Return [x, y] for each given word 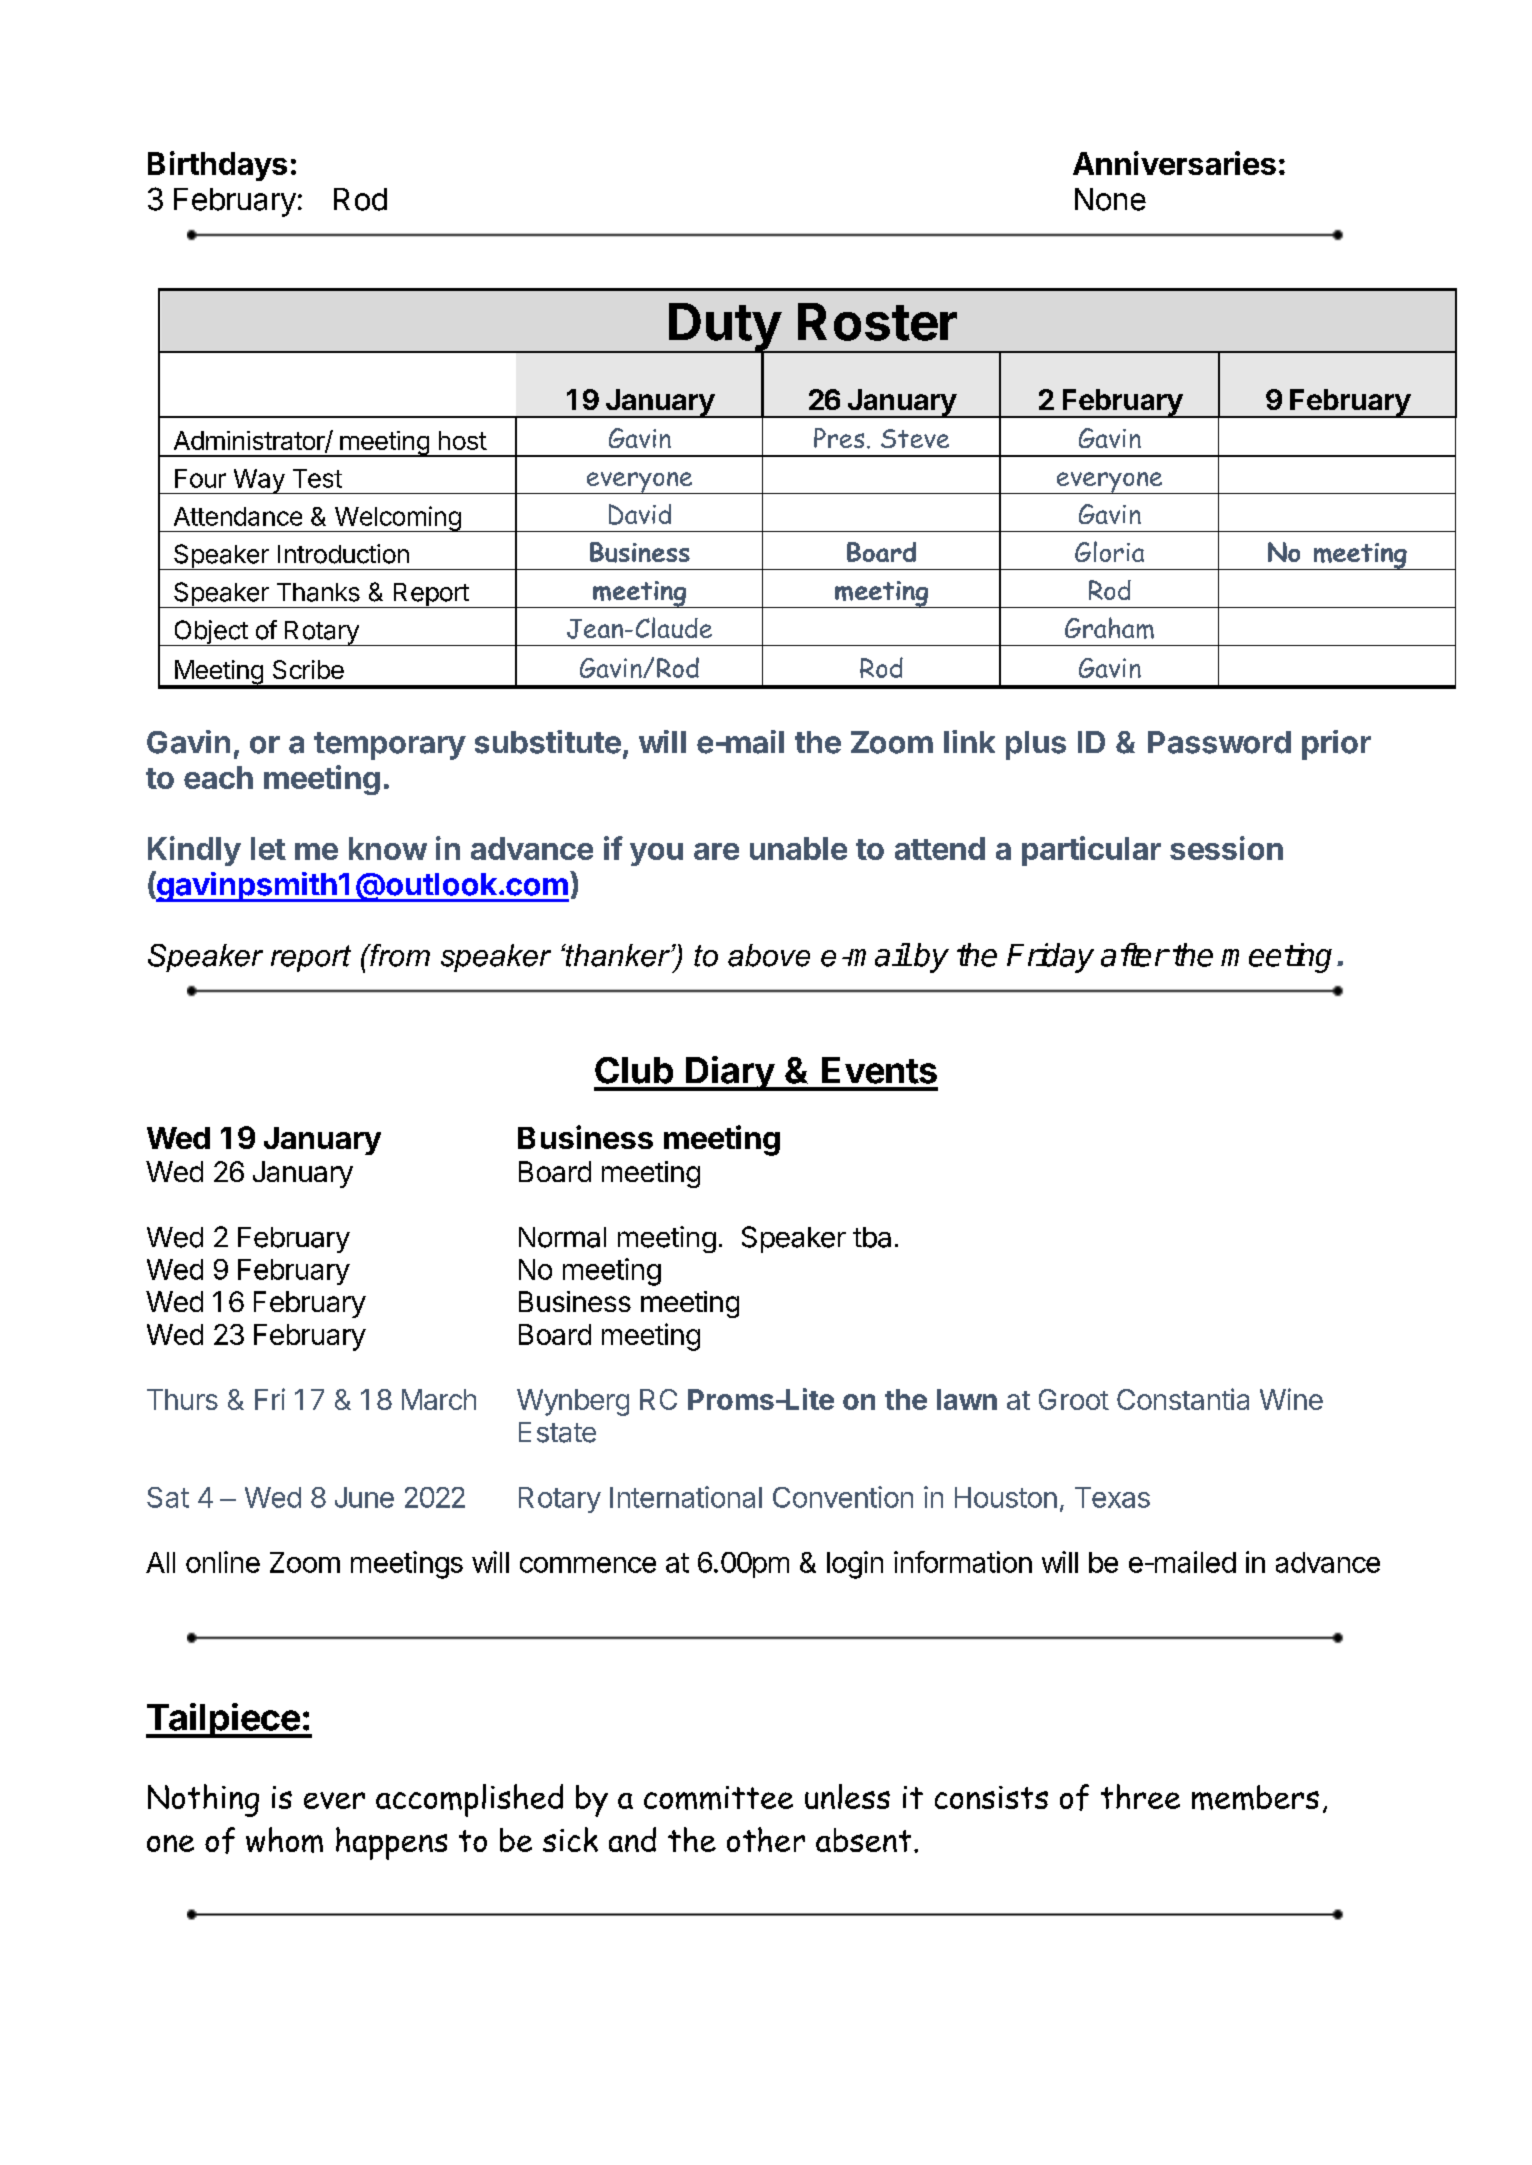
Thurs [182, 1399]
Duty [724, 328]
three [1140, 1796]
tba [872, 1237]
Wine [1291, 1399]
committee [718, 1798]
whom [284, 1840]
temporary [390, 746]
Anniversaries [1174, 163]
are [716, 851]
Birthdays [217, 166]
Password [1219, 742]
